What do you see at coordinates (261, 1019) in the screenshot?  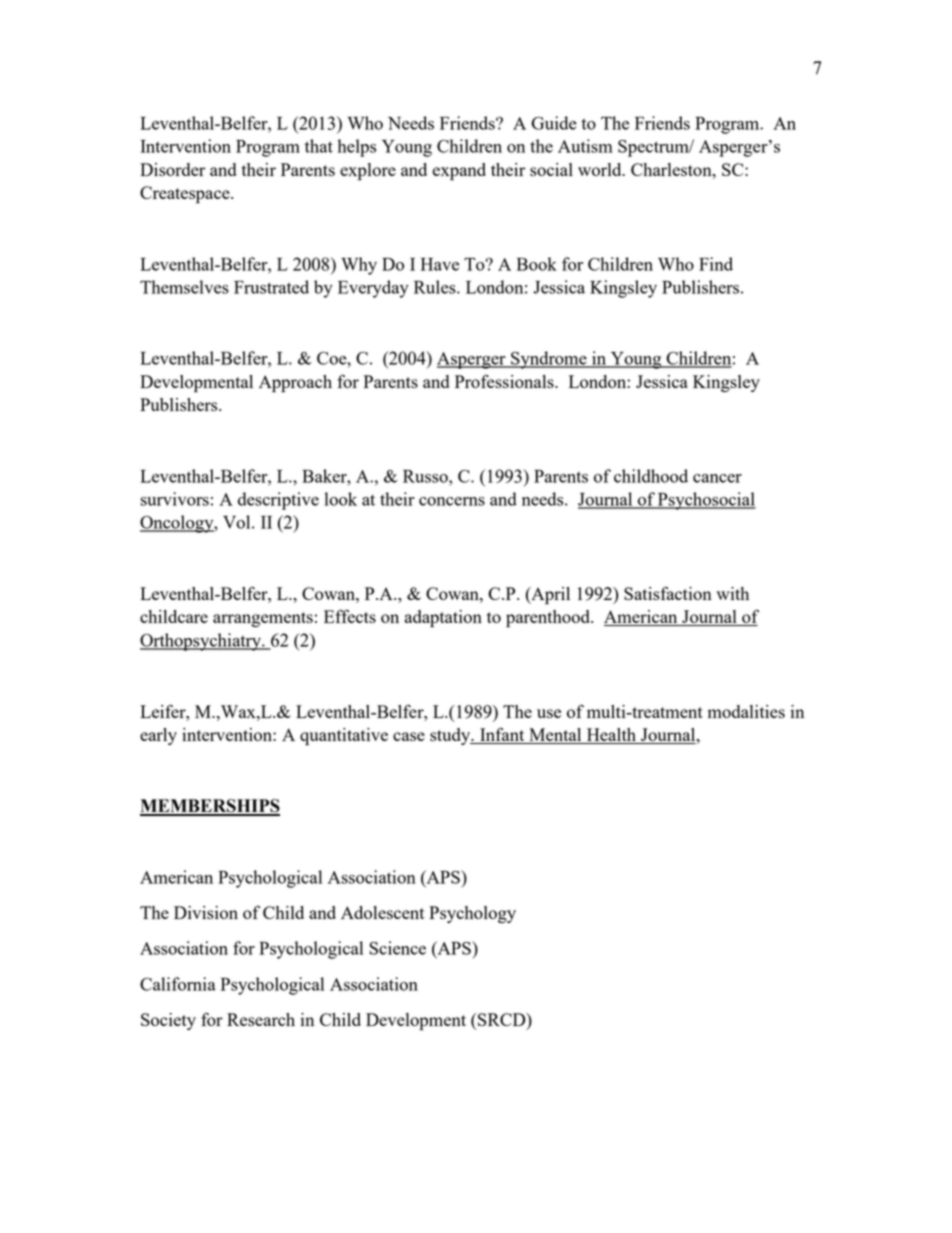 I see `Research` at bounding box center [261, 1019].
